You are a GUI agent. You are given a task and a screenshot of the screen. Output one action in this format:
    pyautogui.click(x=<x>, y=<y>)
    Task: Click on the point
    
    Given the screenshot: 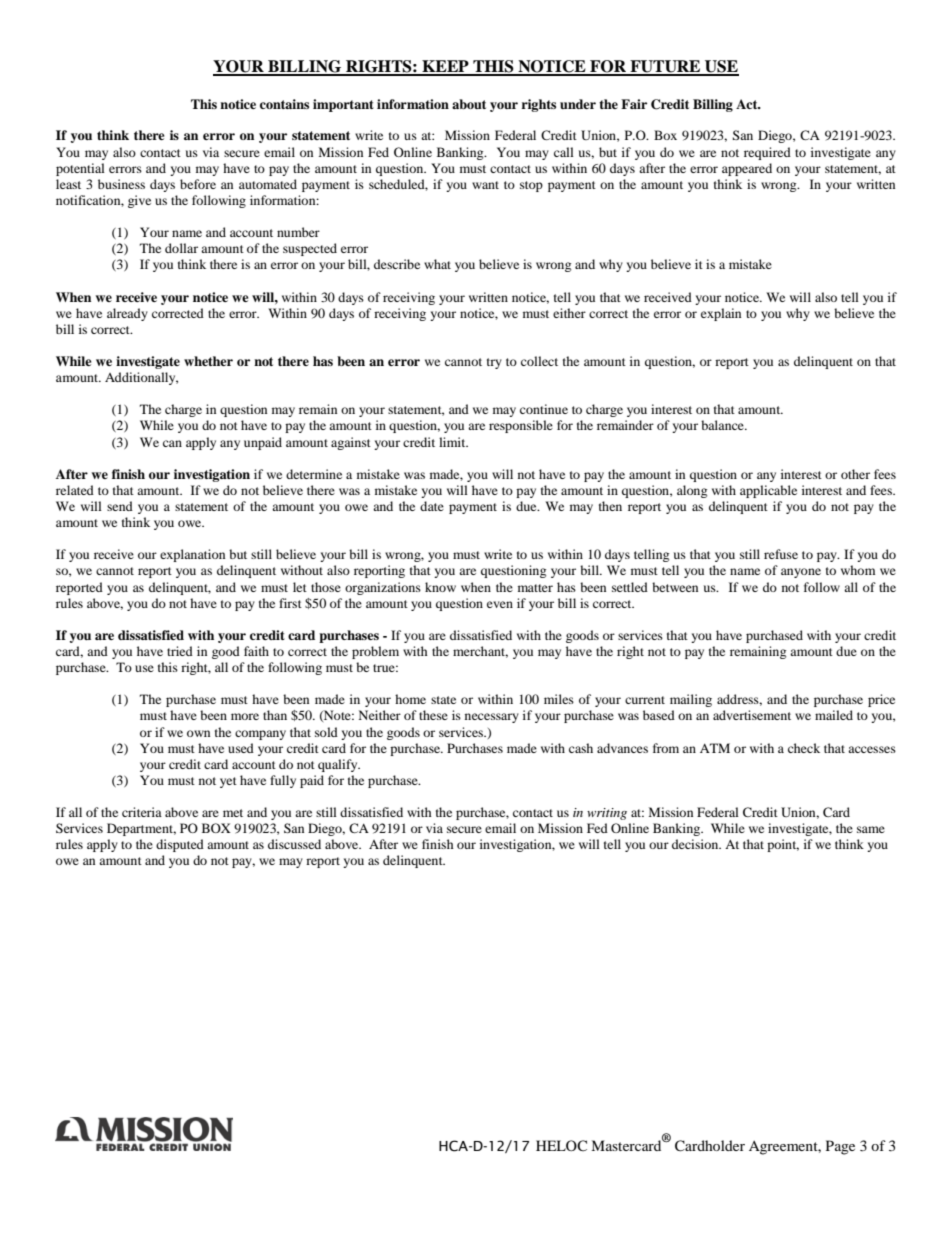 What is the action you would take?
    pyautogui.click(x=783, y=845)
